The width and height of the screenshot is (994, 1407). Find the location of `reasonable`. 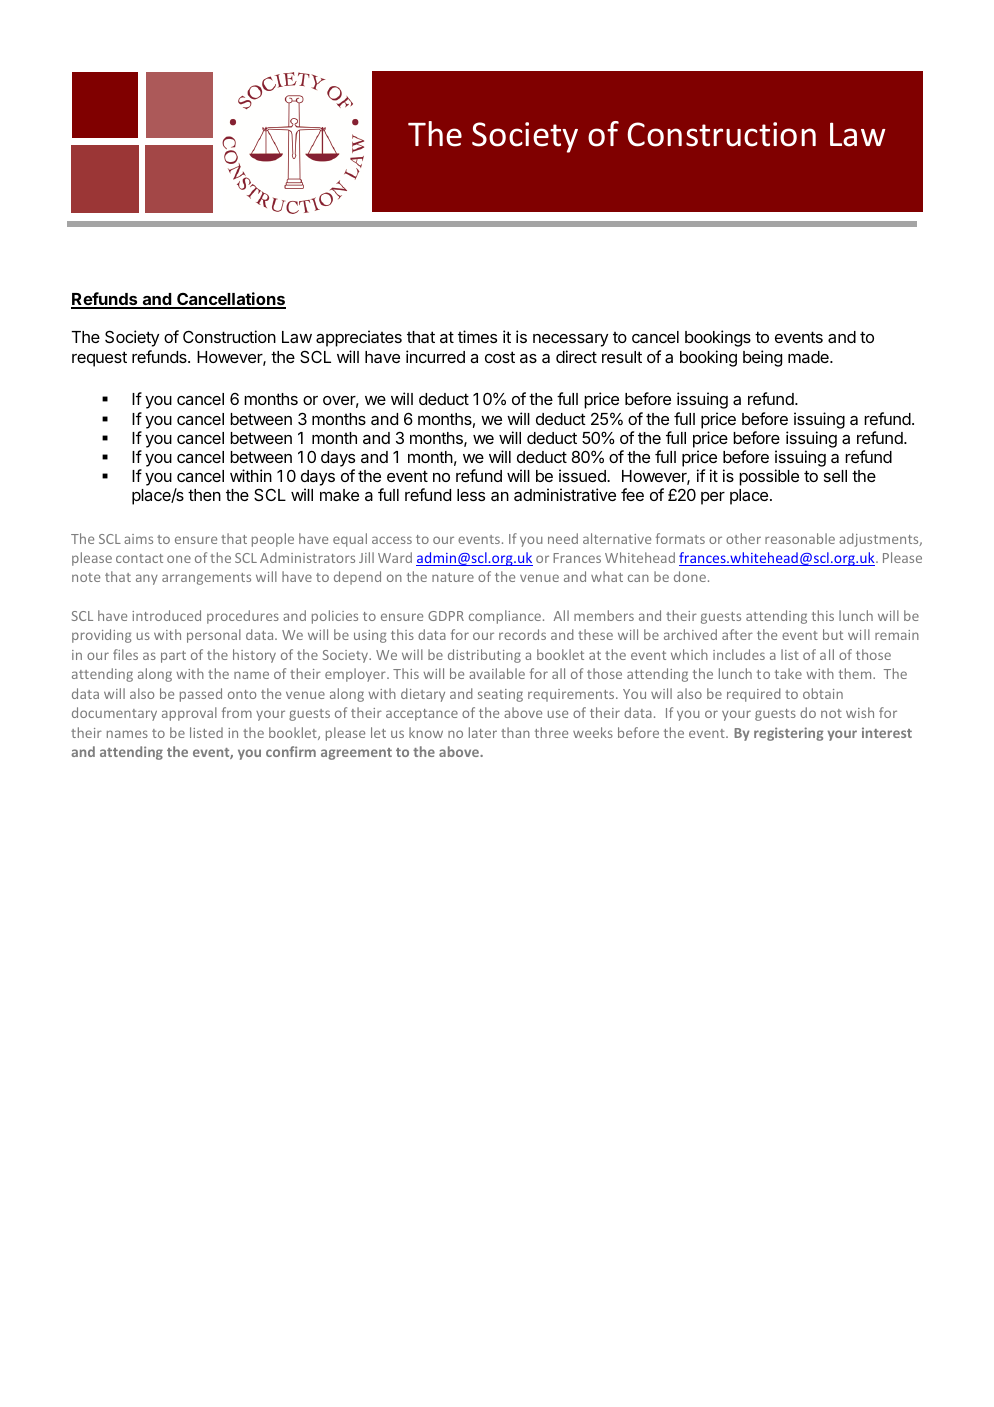

reasonable is located at coordinates (800, 538).
